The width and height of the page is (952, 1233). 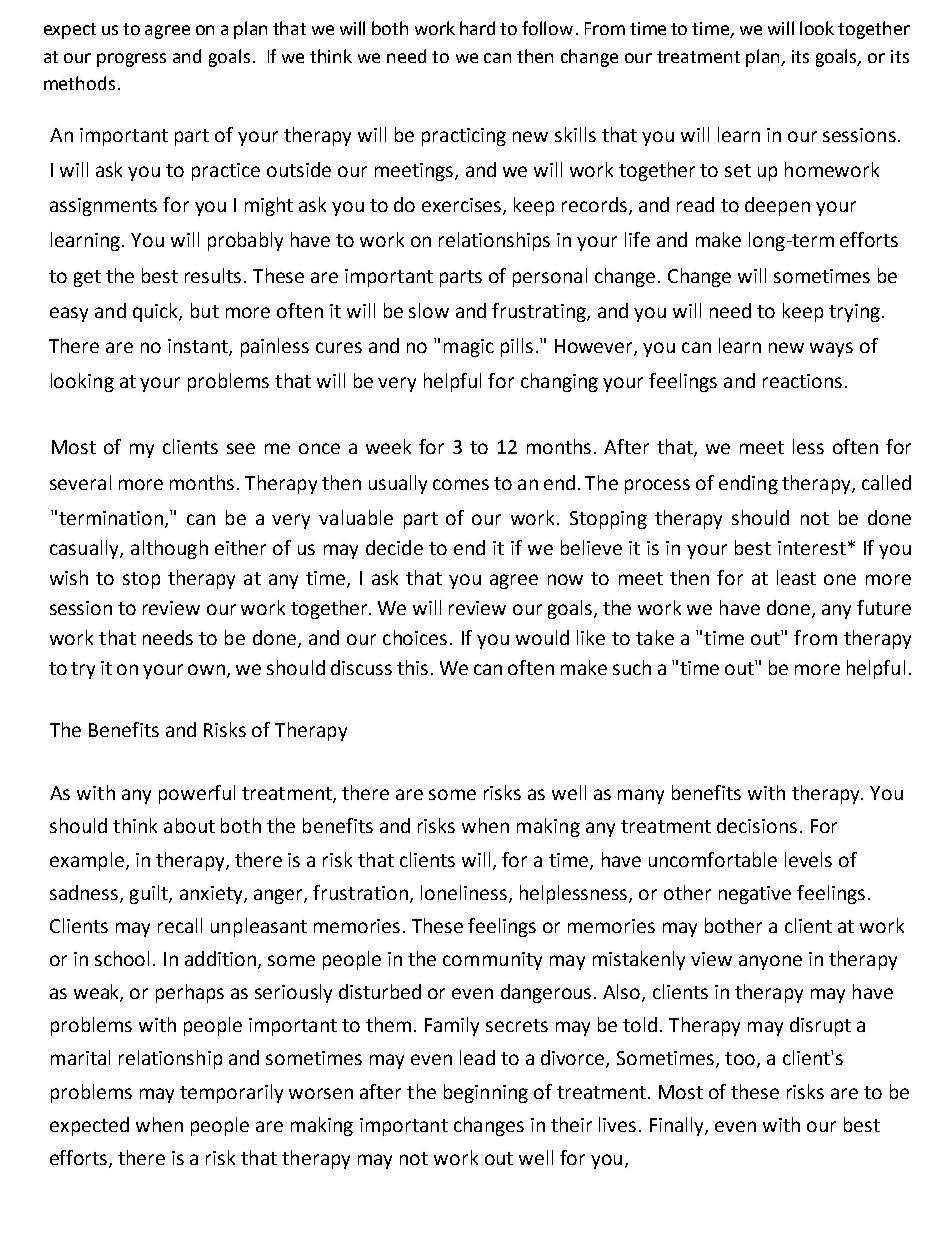 What do you see at coordinates (740, 1058) in the page?
I see `too` at bounding box center [740, 1058].
